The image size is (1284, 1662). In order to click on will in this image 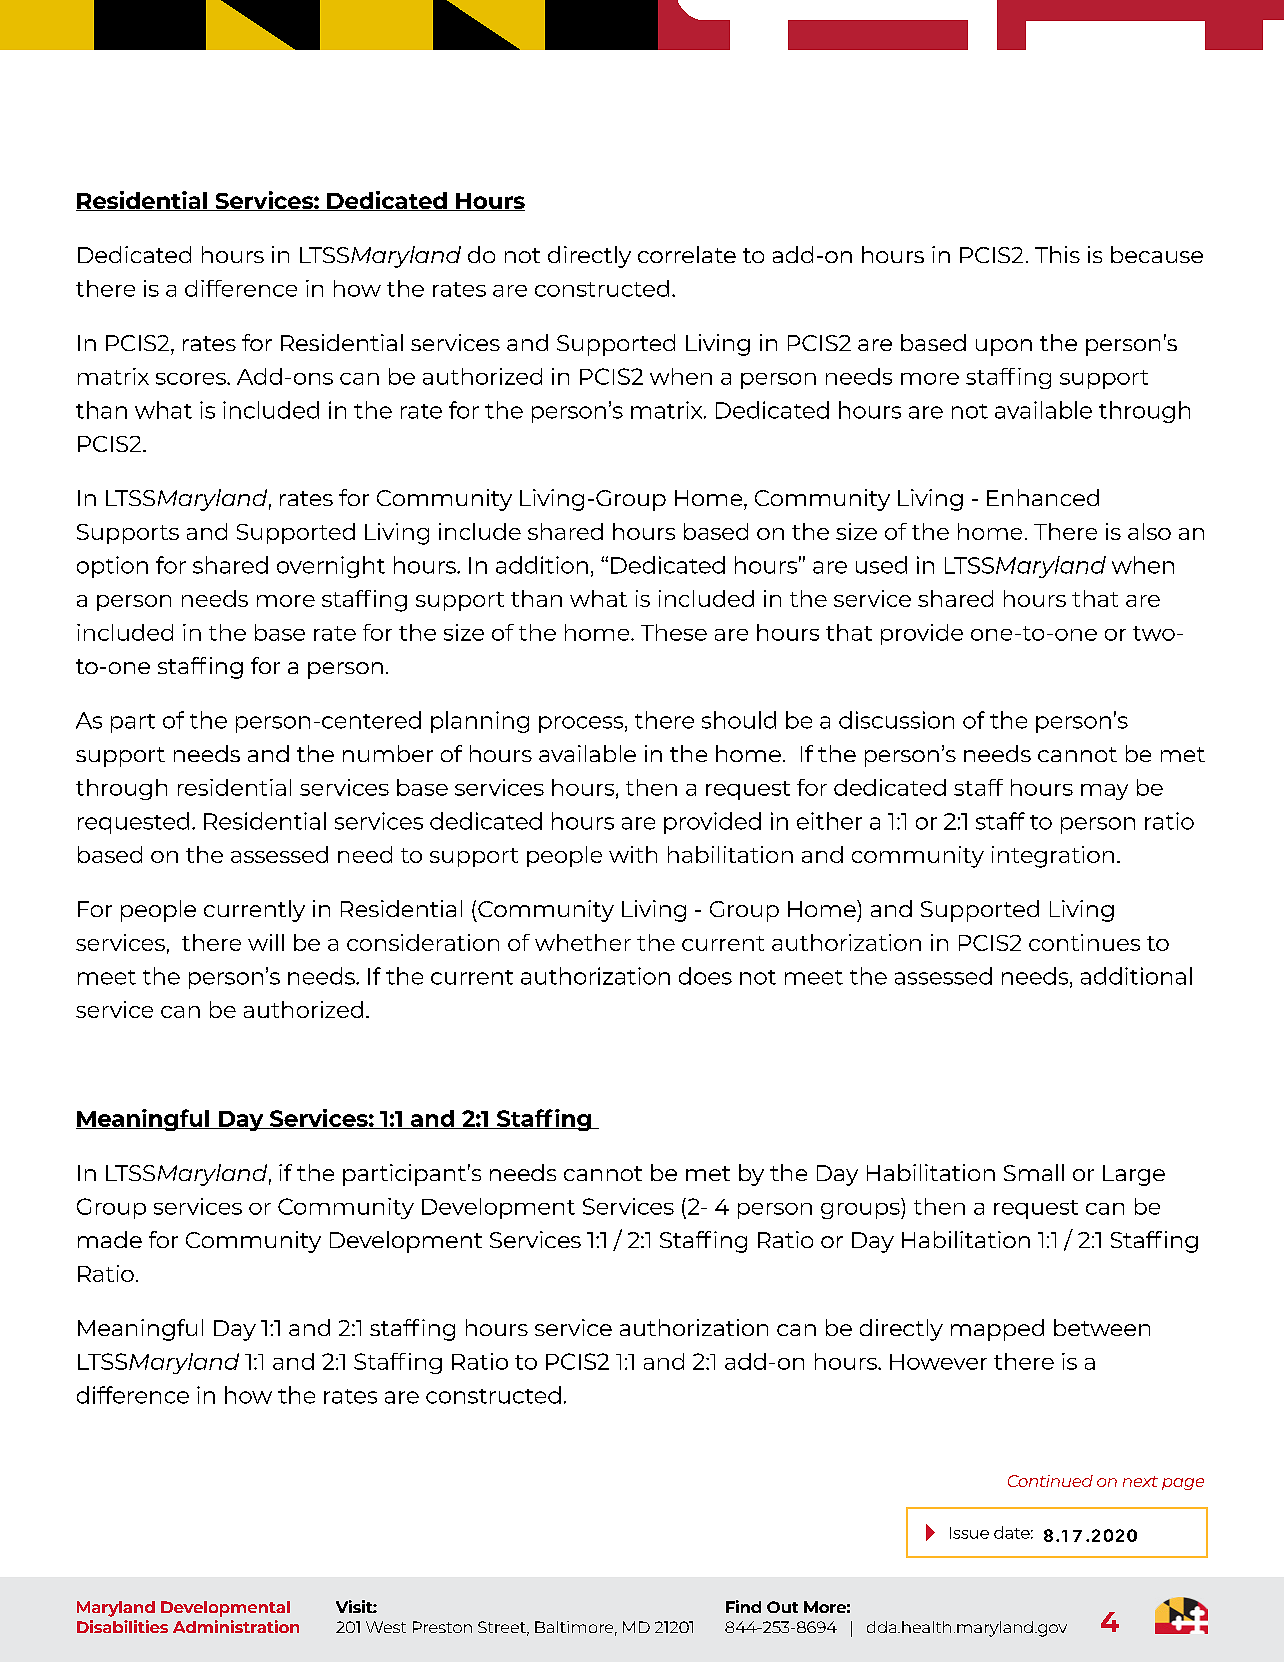, I will do `click(266, 942)`.
